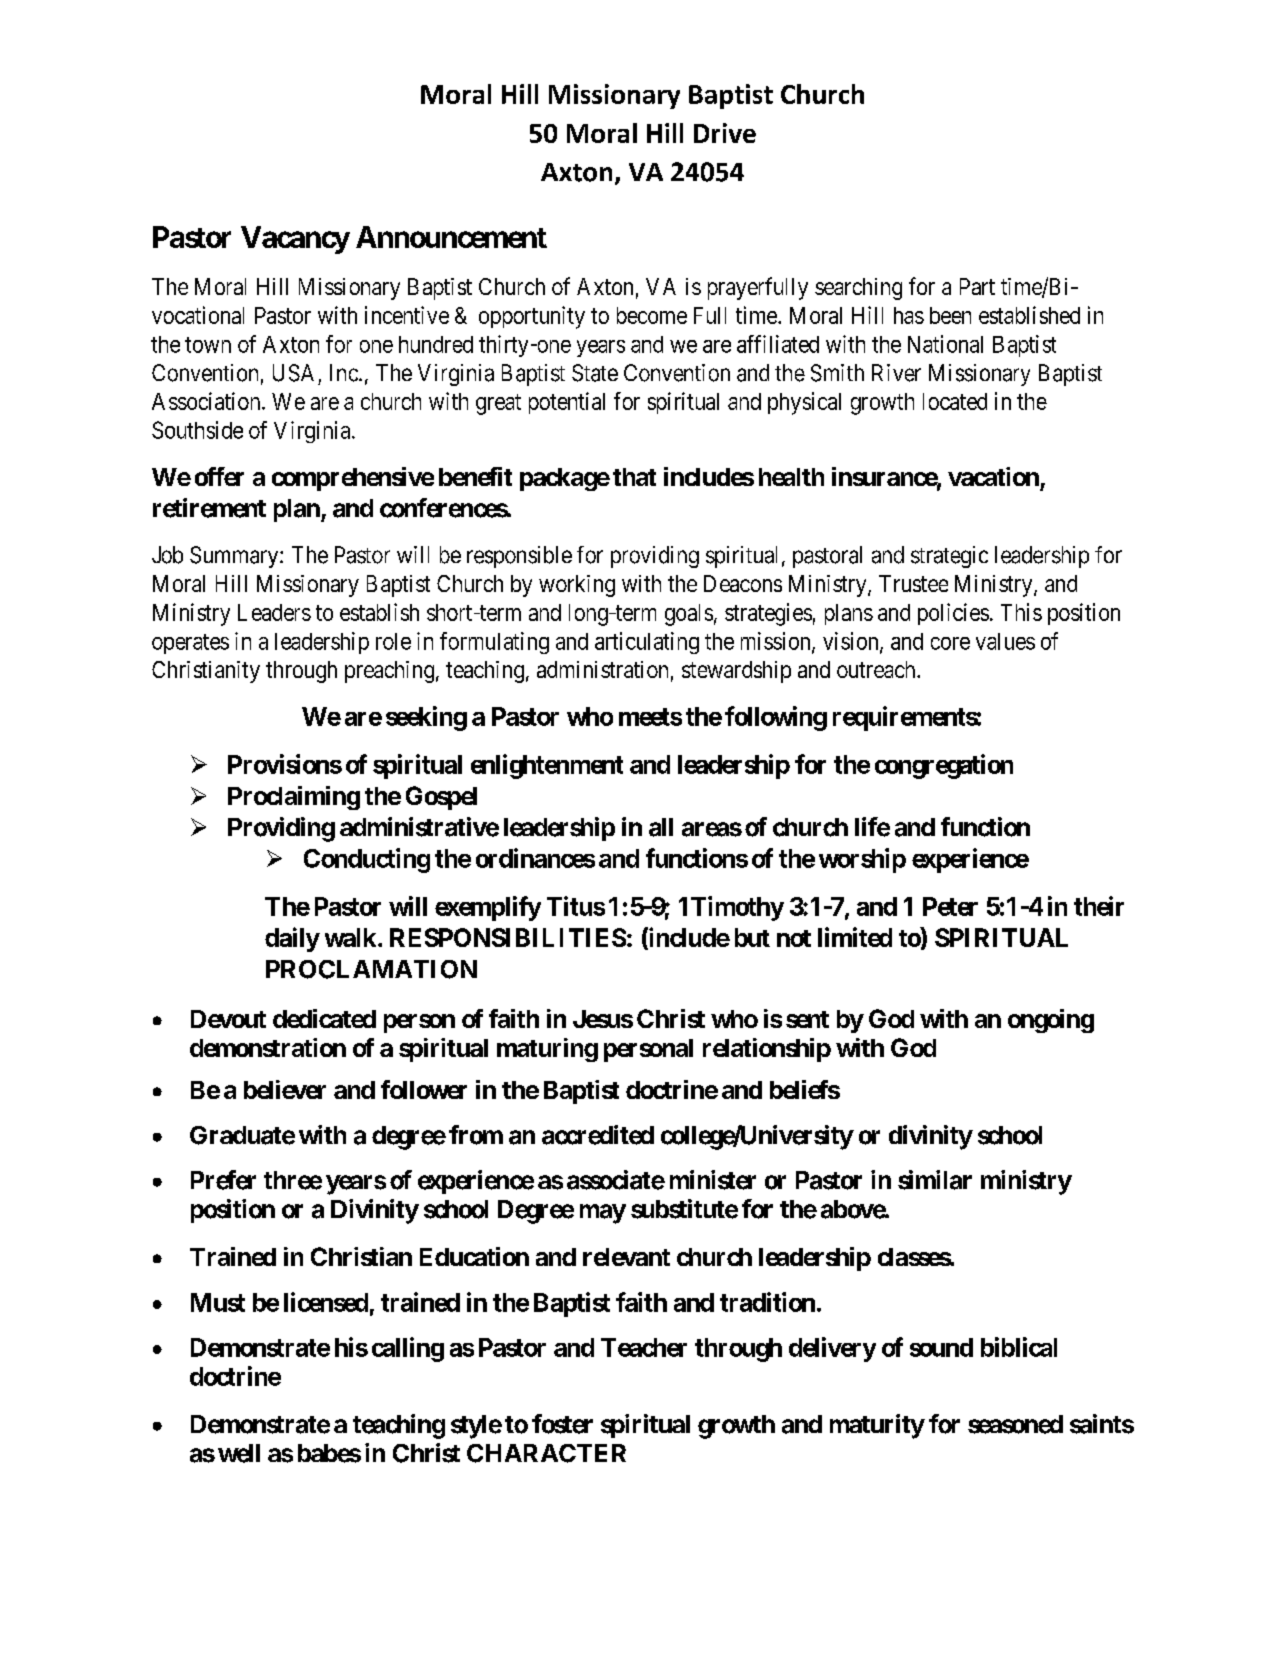  What do you see at coordinates (977, 286) in the screenshot?
I see `Part` at bounding box center [977, 286].
